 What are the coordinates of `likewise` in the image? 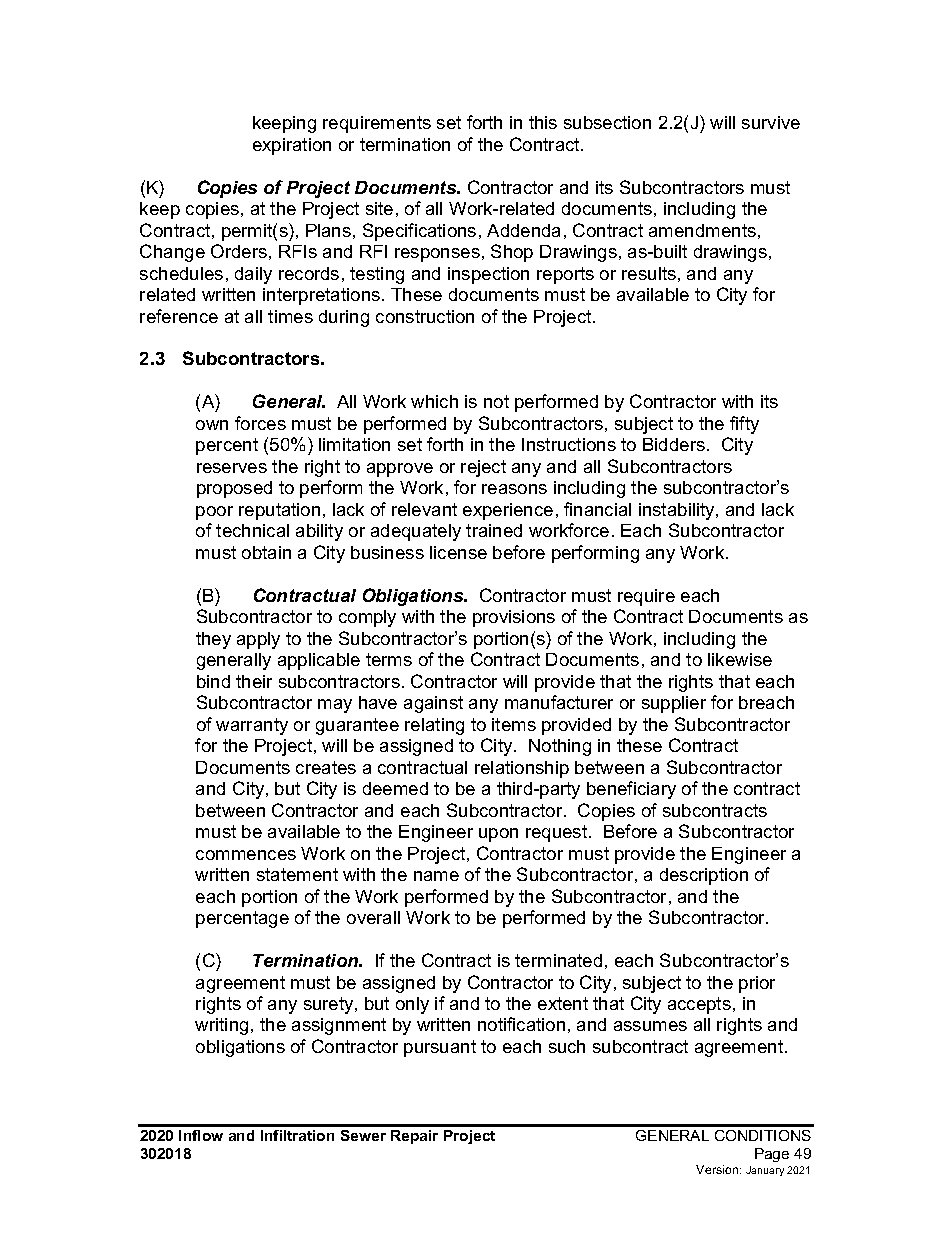 It's located at (740, 659).
